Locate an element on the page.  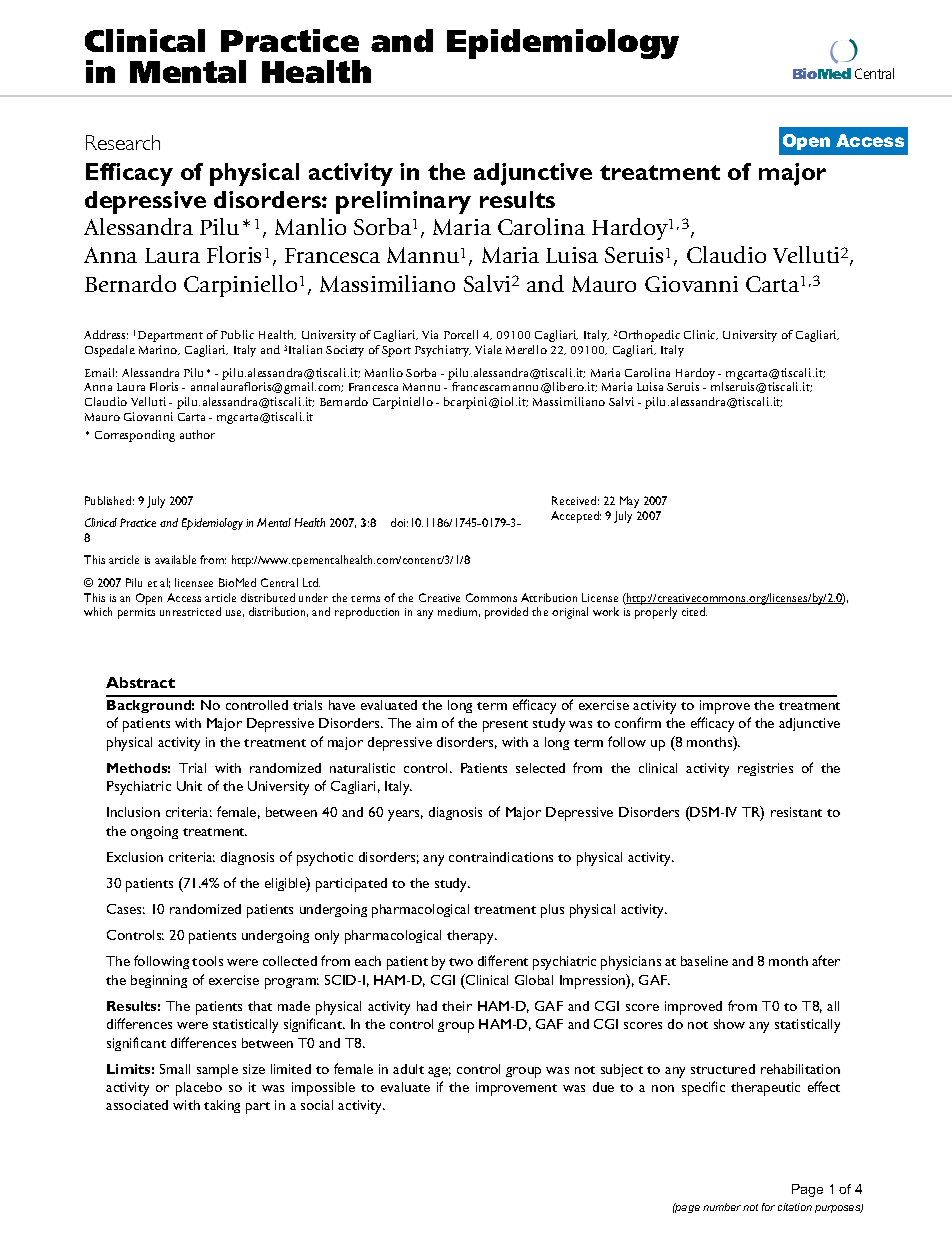
taking is located at coordinates (222, 1106).
